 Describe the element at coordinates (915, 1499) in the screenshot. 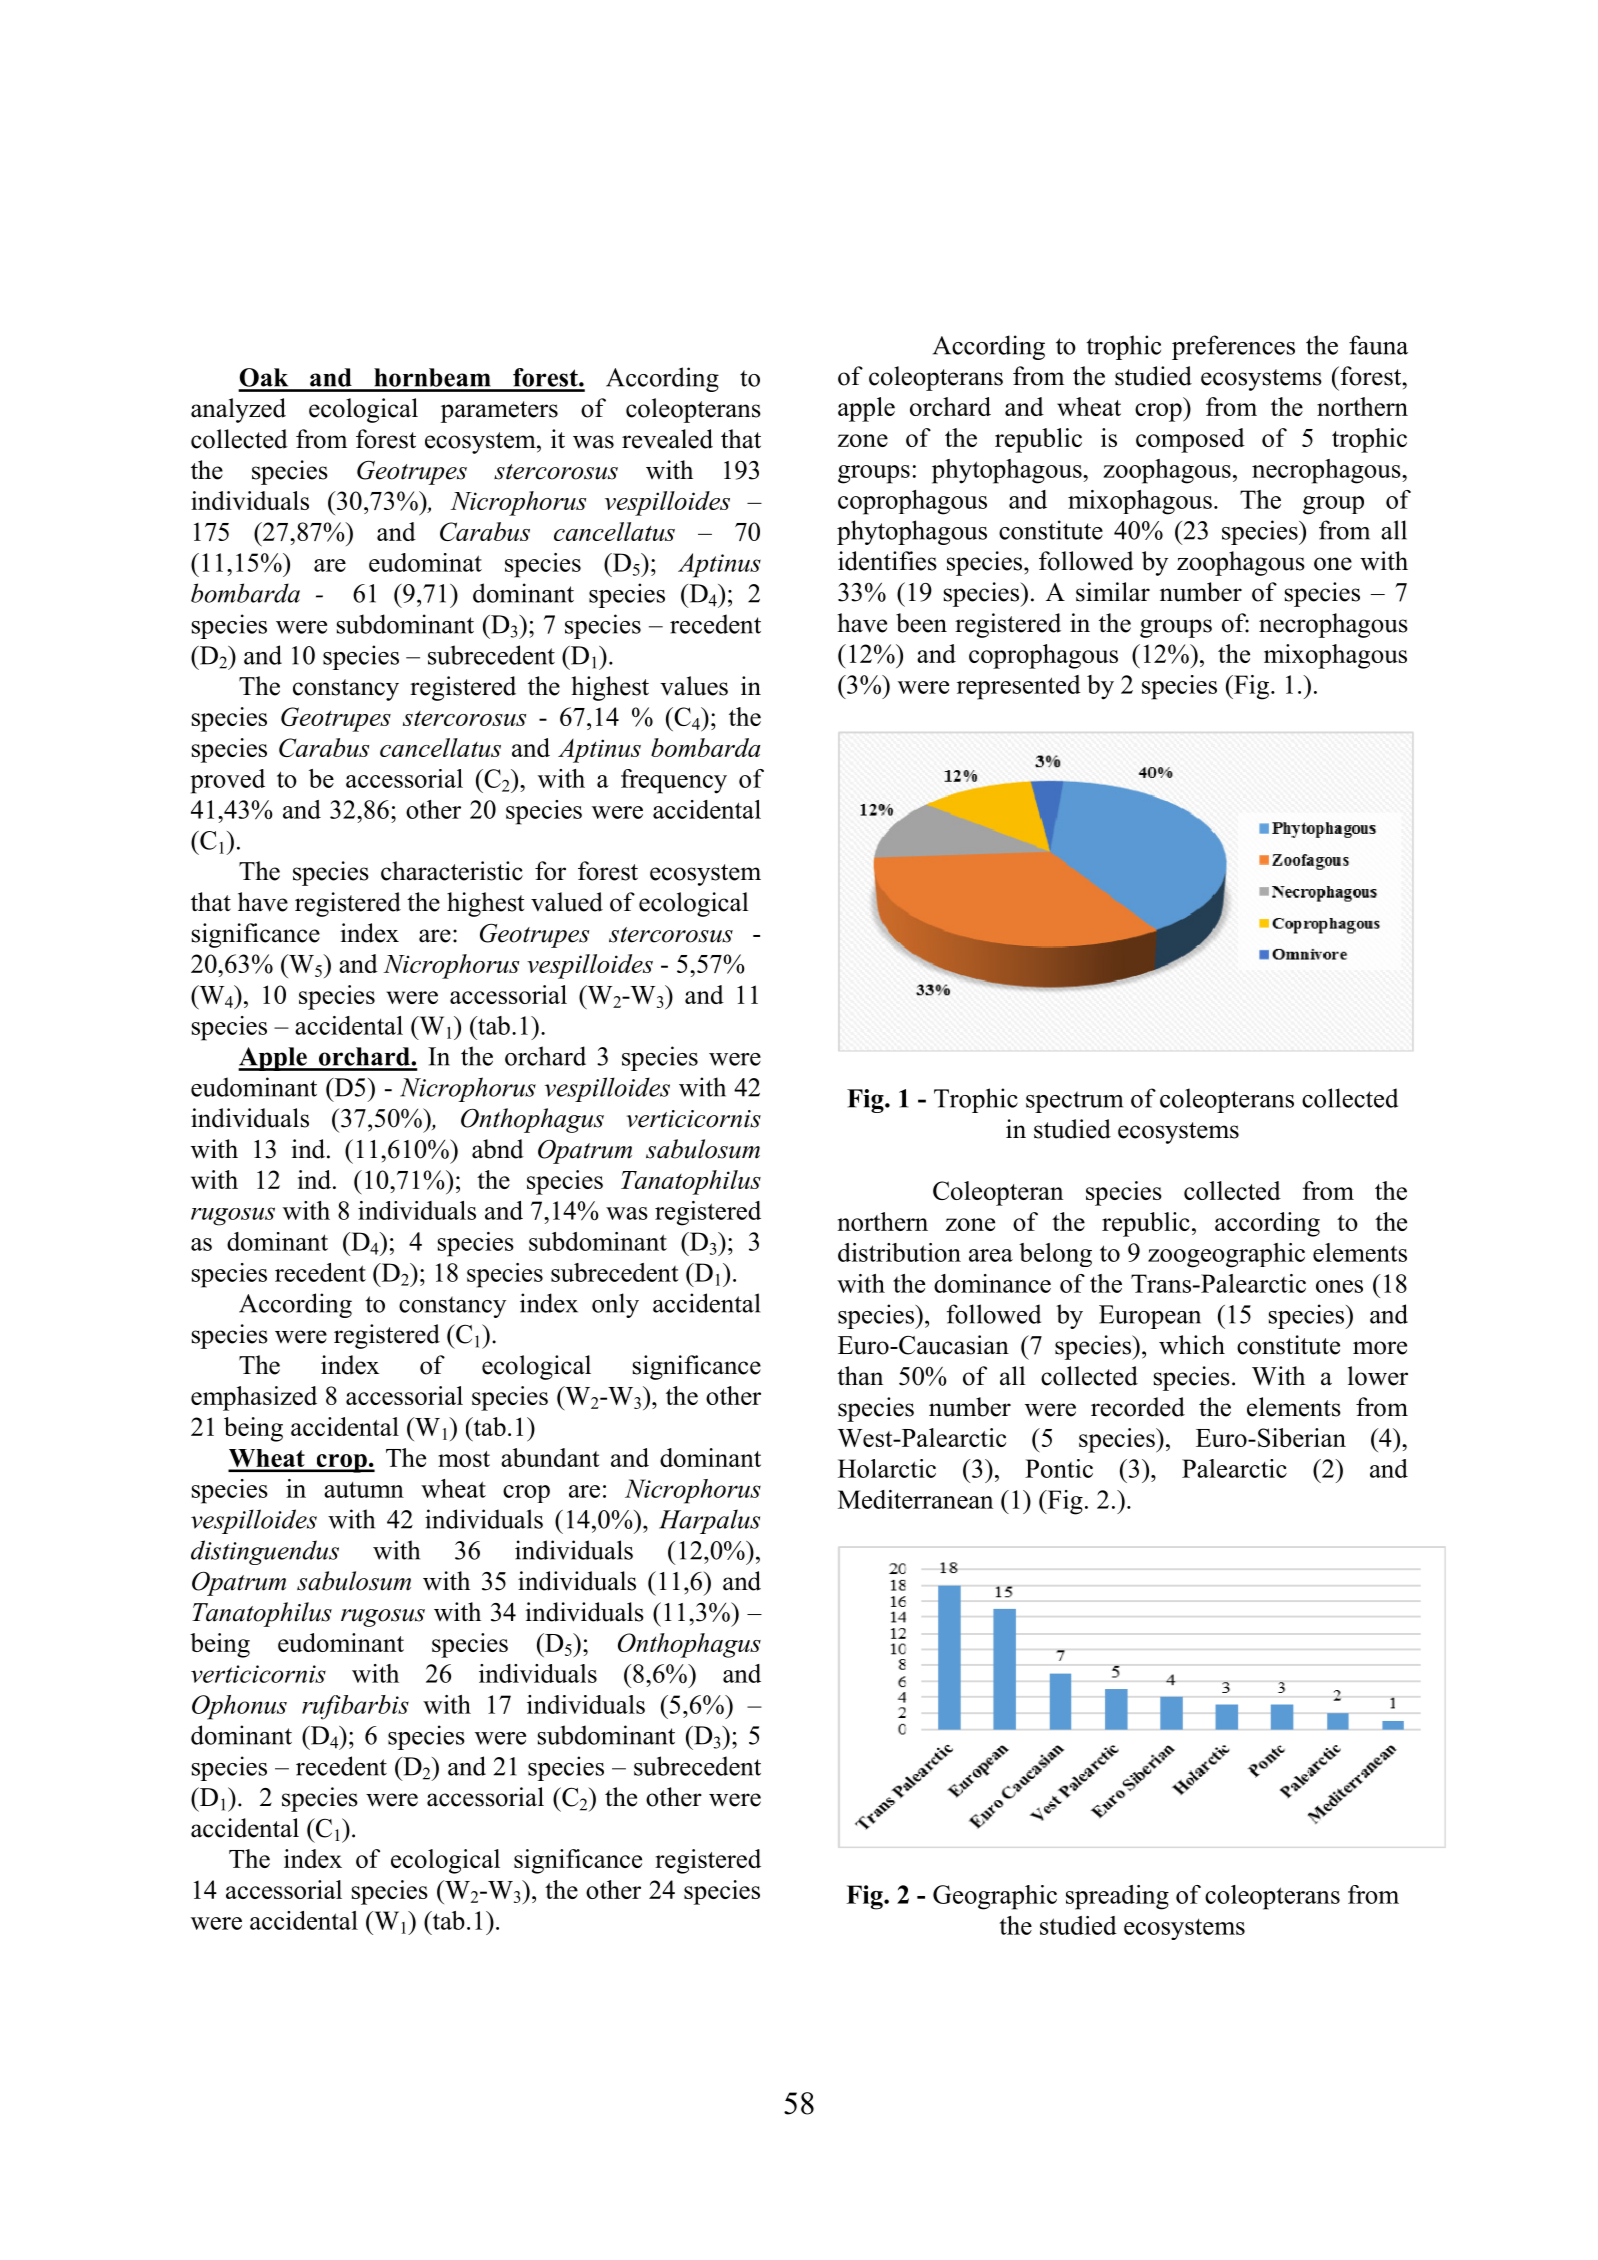

I see `Mediterranean` at that location.
